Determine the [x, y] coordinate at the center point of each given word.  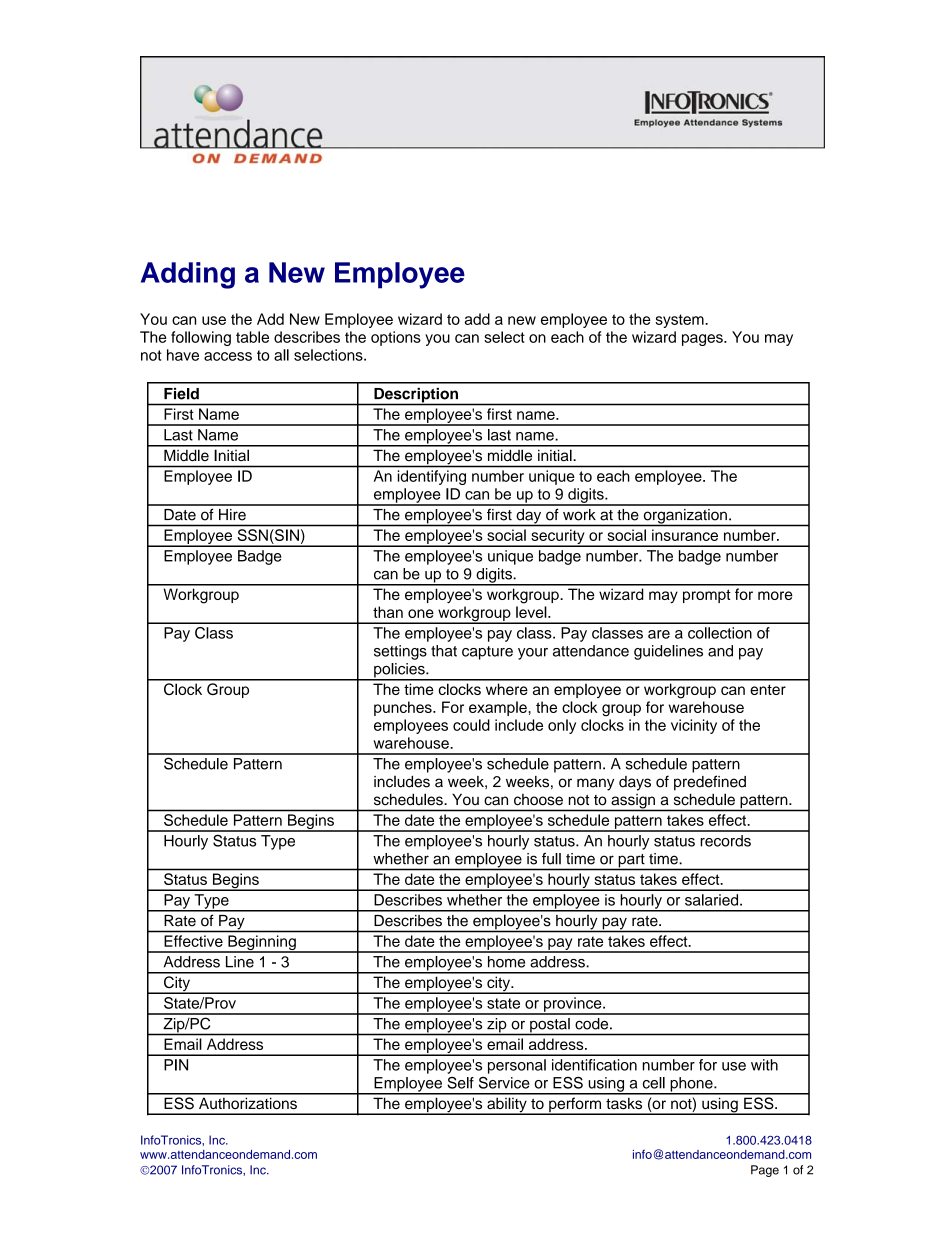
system [680, 321]
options [396, 338]
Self [460, 1083]
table [252, 337]
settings [400, 652]
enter [768, 689]
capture [487, 653]
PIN [176, 1065]
